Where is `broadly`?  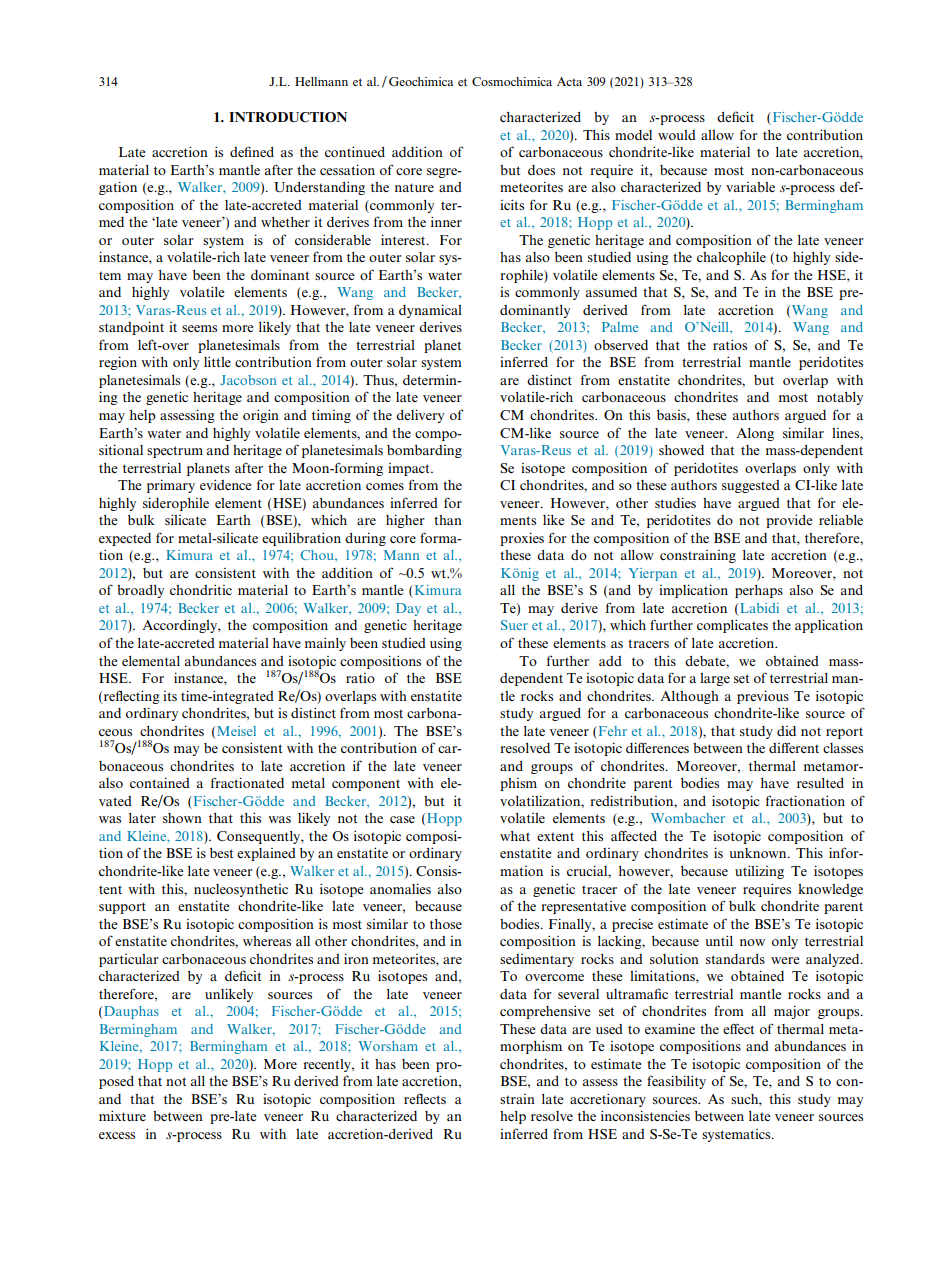
broadly is located at coordinates (140, 591).
